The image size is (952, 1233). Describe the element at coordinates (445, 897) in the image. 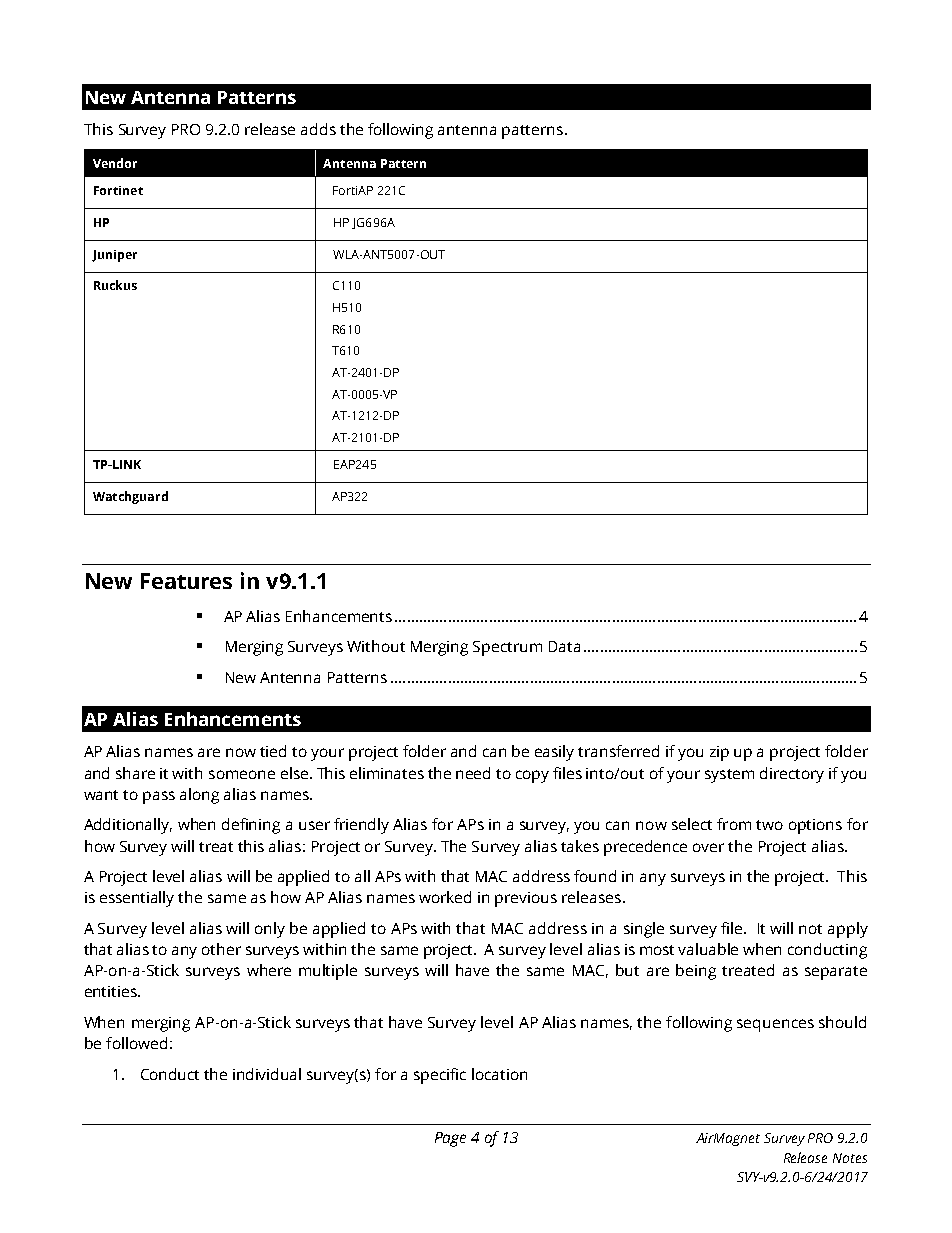

I see `worked` at that location.
